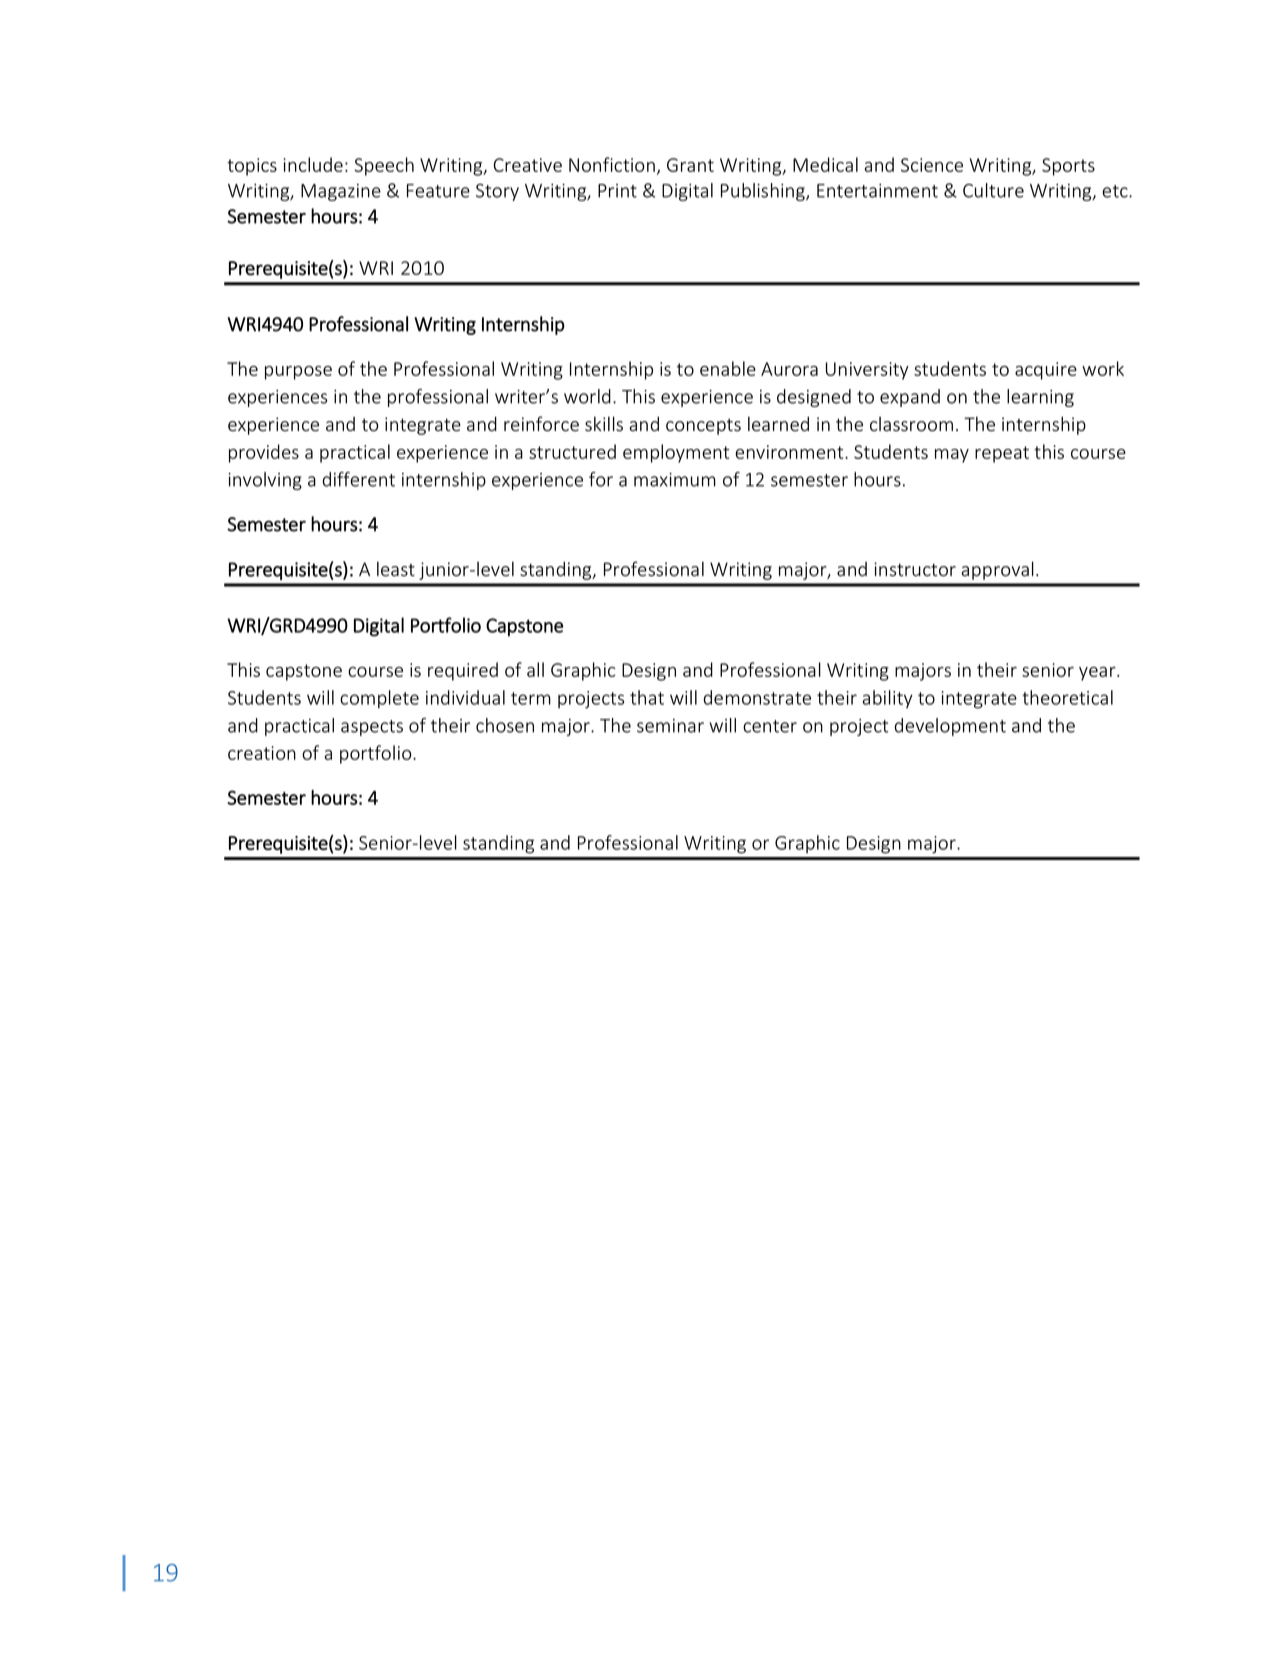 Image resolution: width=1288 pixels, height=1667 pixels. What do you see at coordinates (728, 368) in the screenshot?
I see `enable` at bounding box center [728, 368].
